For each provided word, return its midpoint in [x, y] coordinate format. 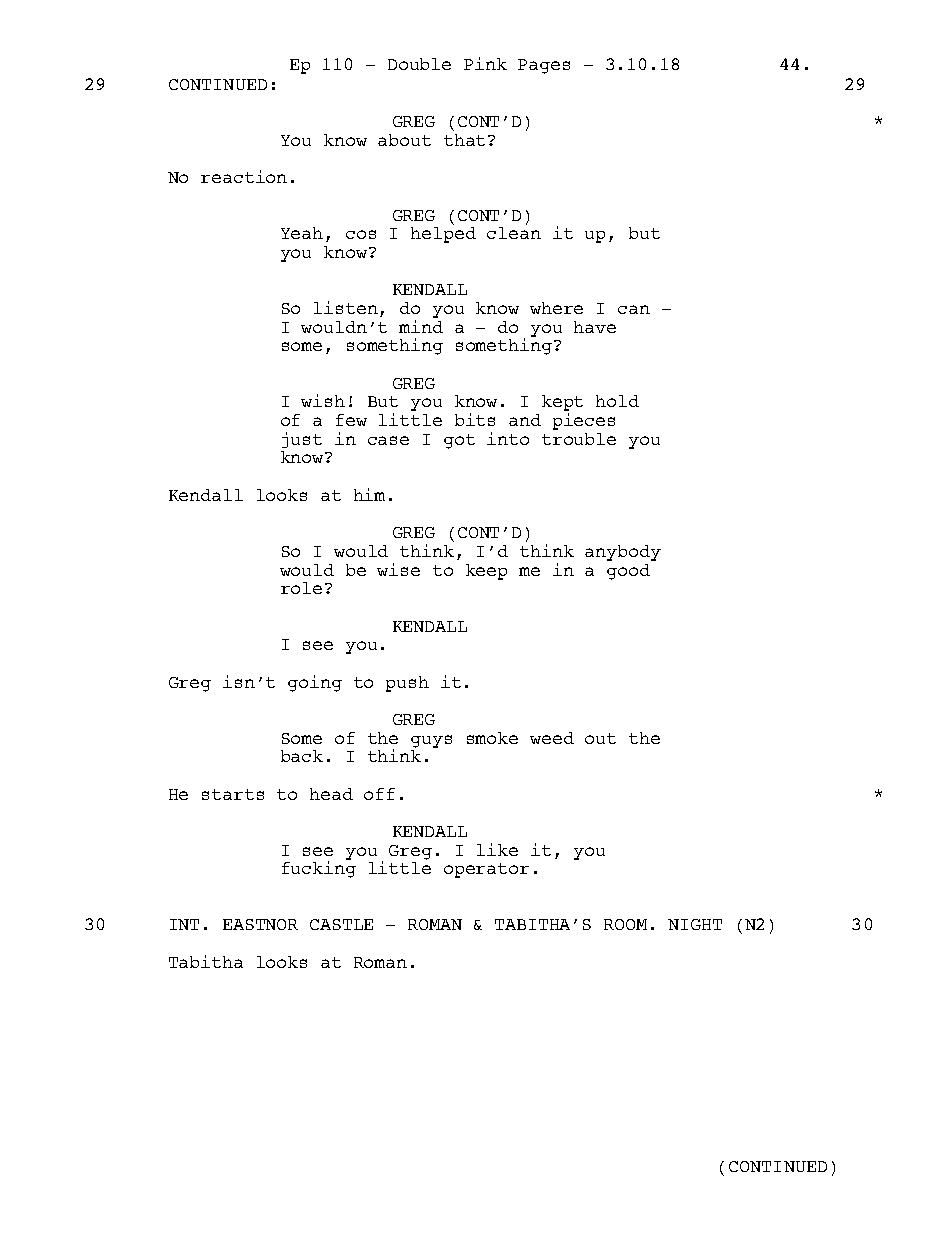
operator [486, 870]
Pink [485, 63]
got [459, 441]
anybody [623, 553]
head [331, 794]
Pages [544, 66]
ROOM [625, 924]
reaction [244, 176]
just [302, 440]
